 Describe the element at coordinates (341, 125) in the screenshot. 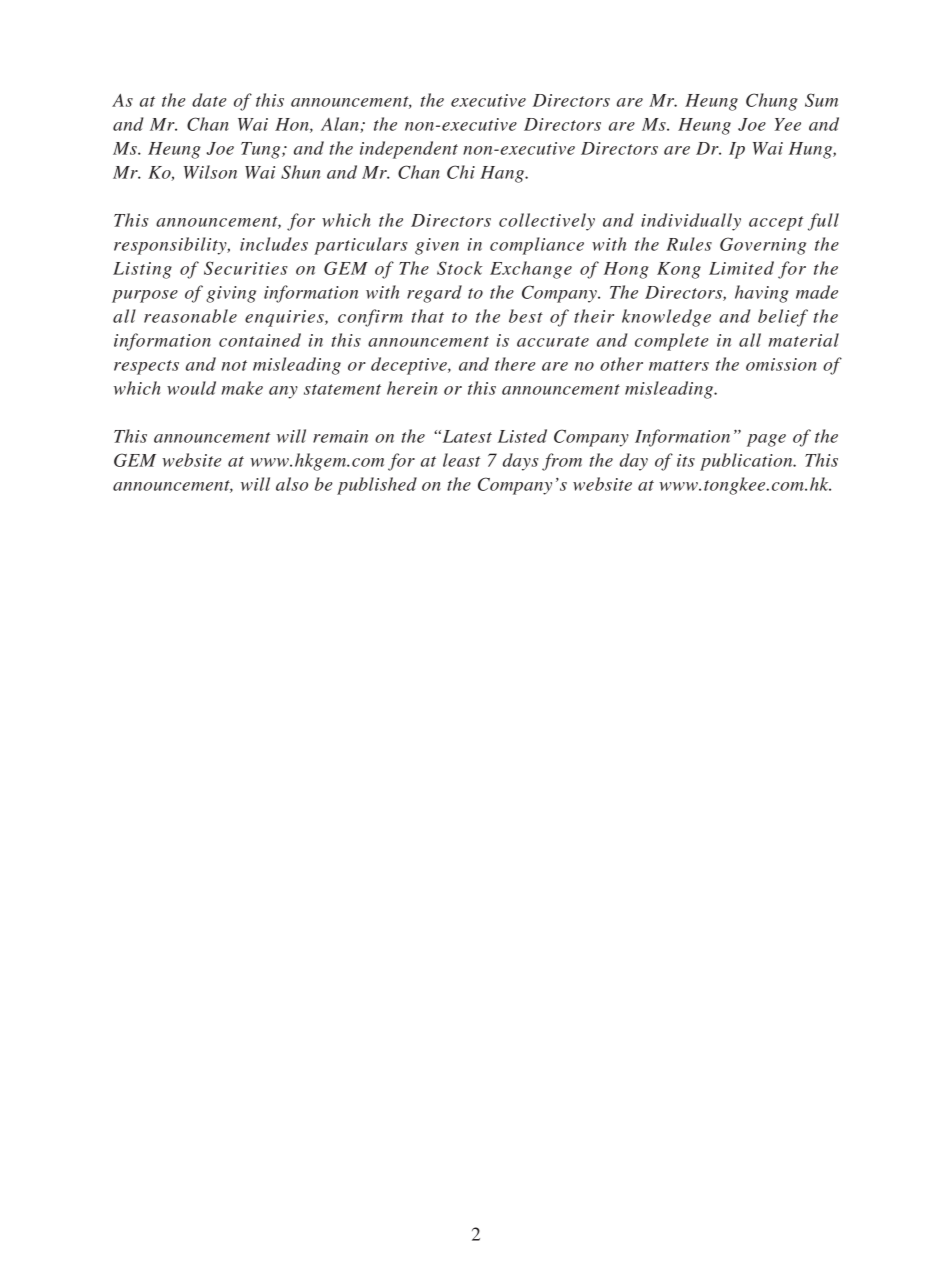

I see `Alan` at that location.
